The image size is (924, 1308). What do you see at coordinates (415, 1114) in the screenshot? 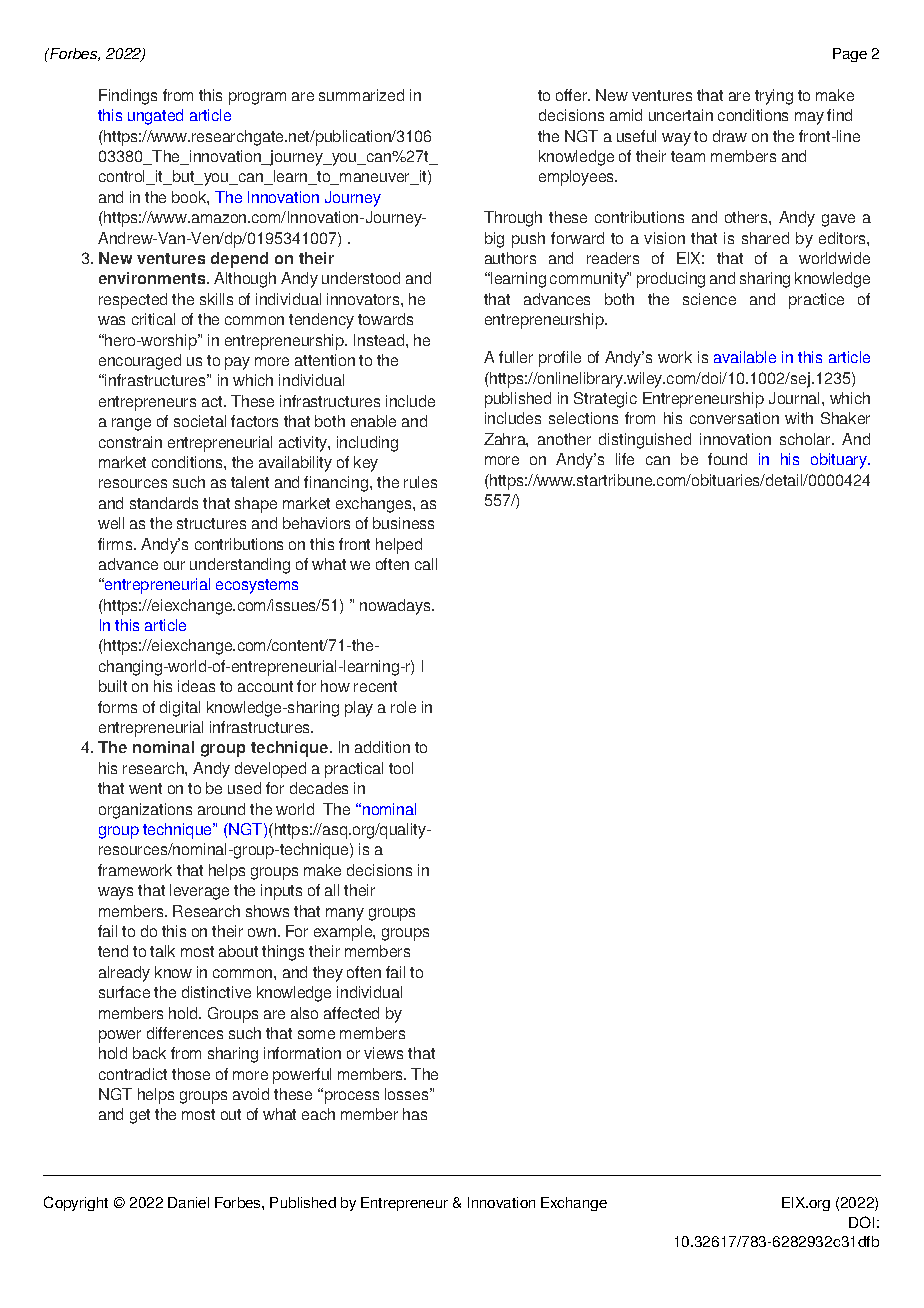
I see `has` at bounding box center [415, 1114].
